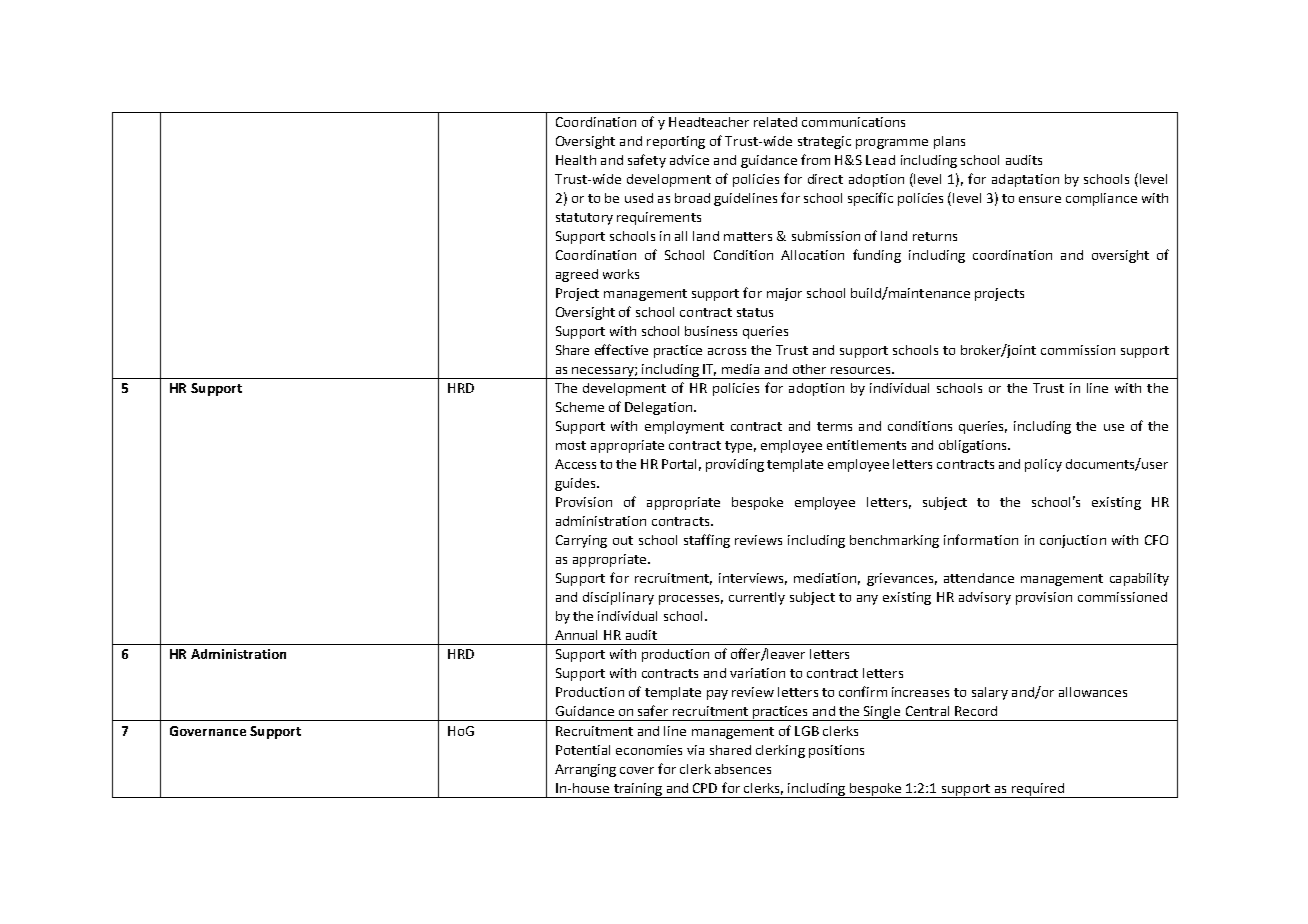 This page has height=924, width=1308. I want to click on variation, so click(757, 673).
